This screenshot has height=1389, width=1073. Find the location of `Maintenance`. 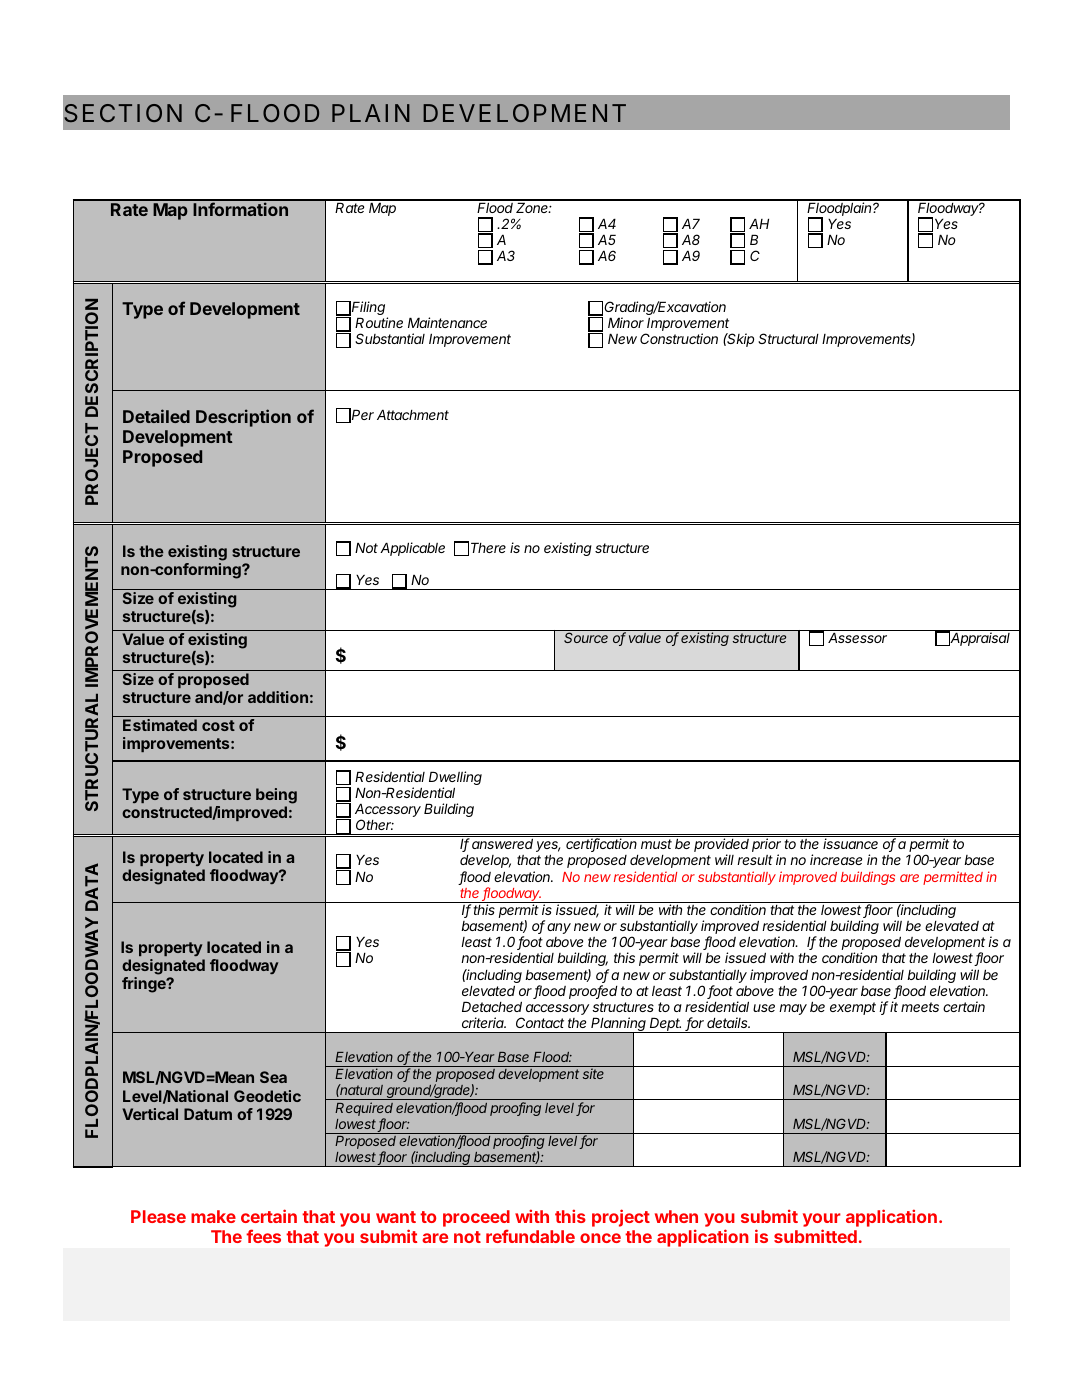

Maintenance is located at coordinates (447, 322).
